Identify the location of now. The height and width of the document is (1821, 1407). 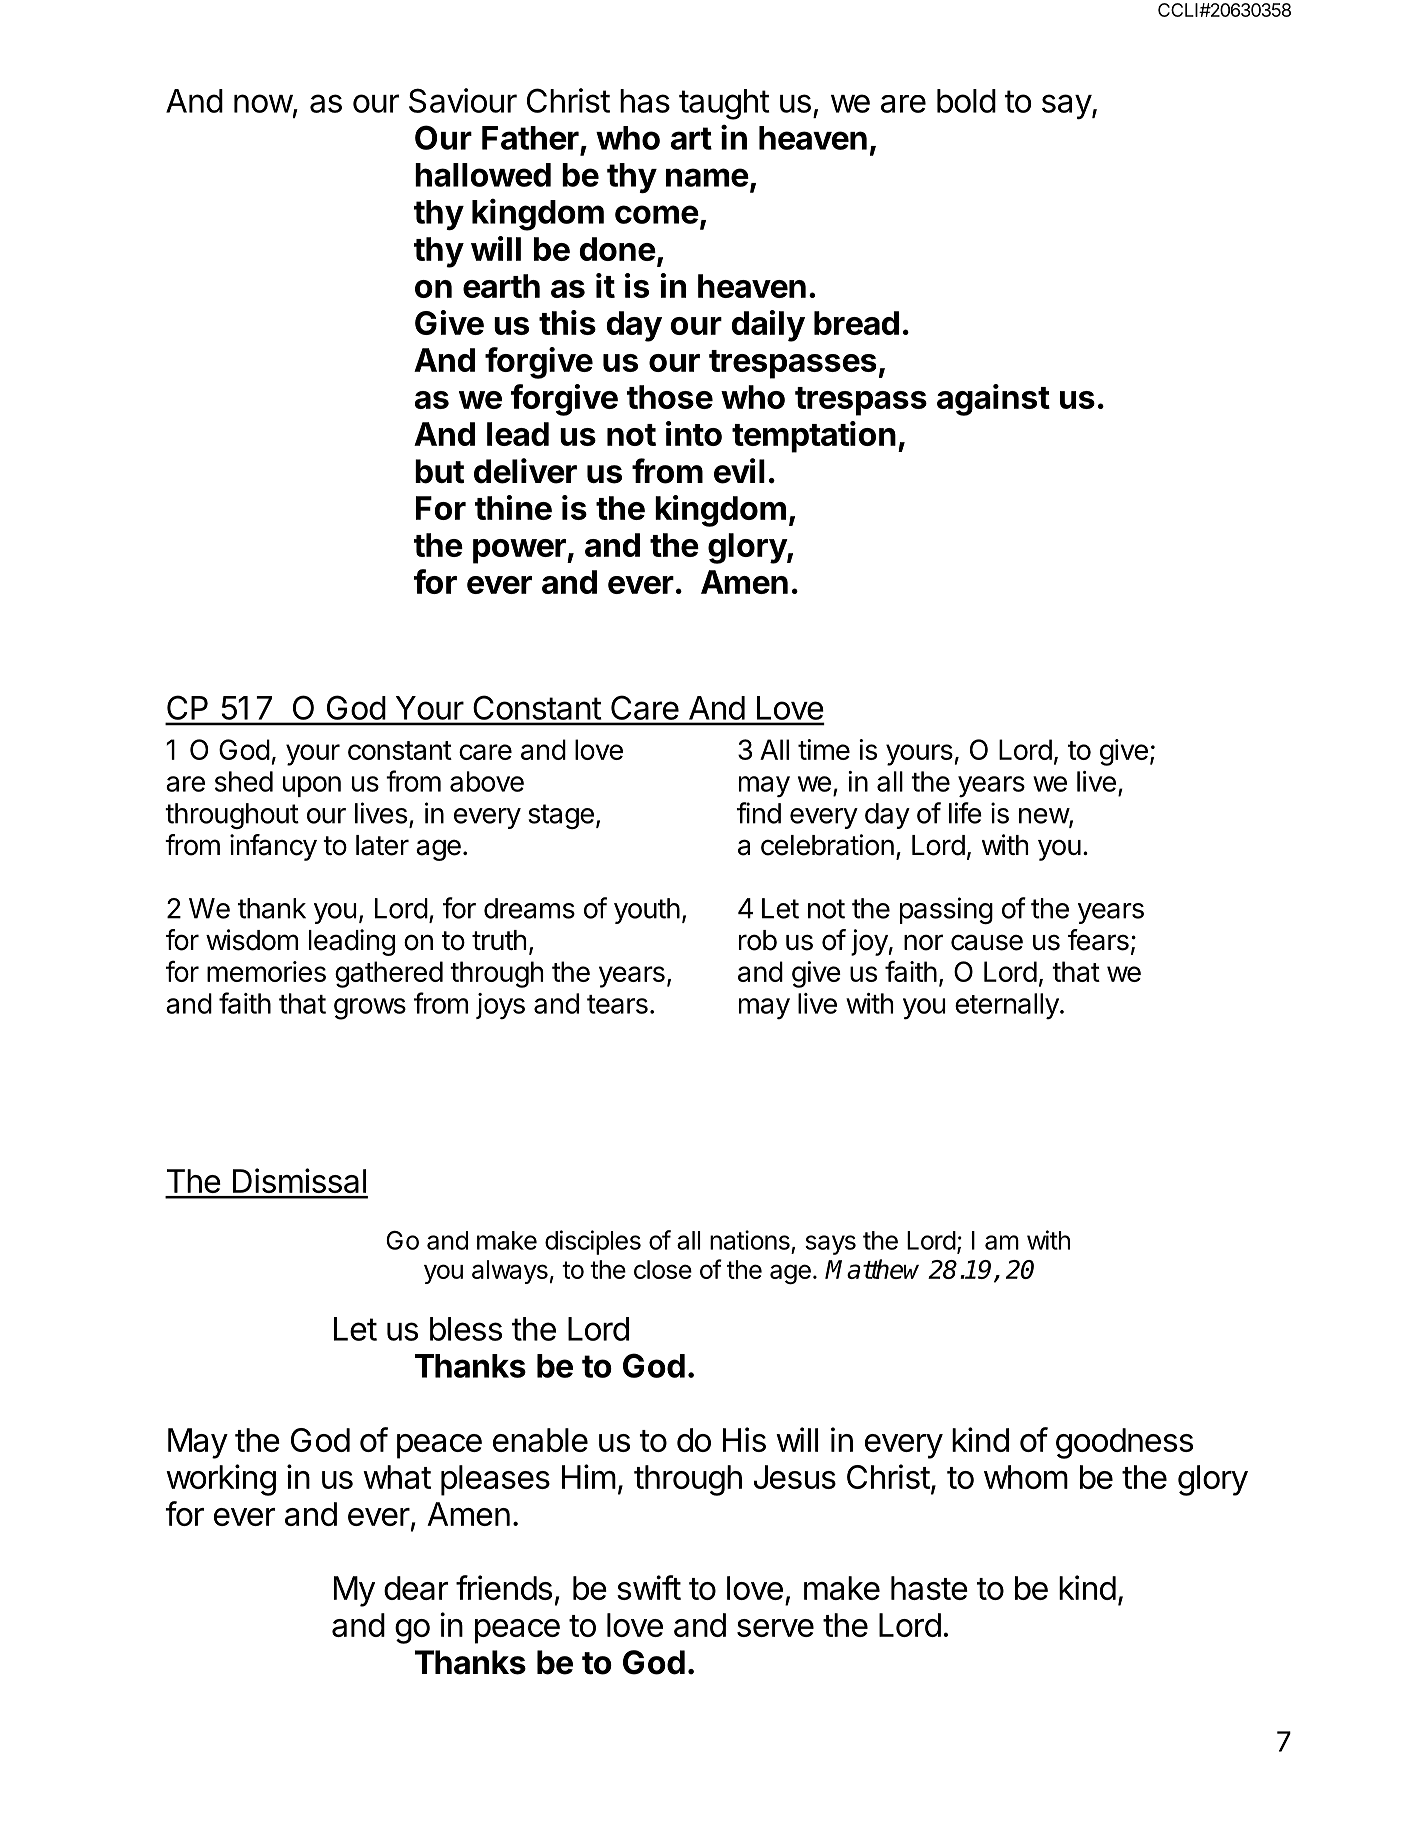
(263, 103).
